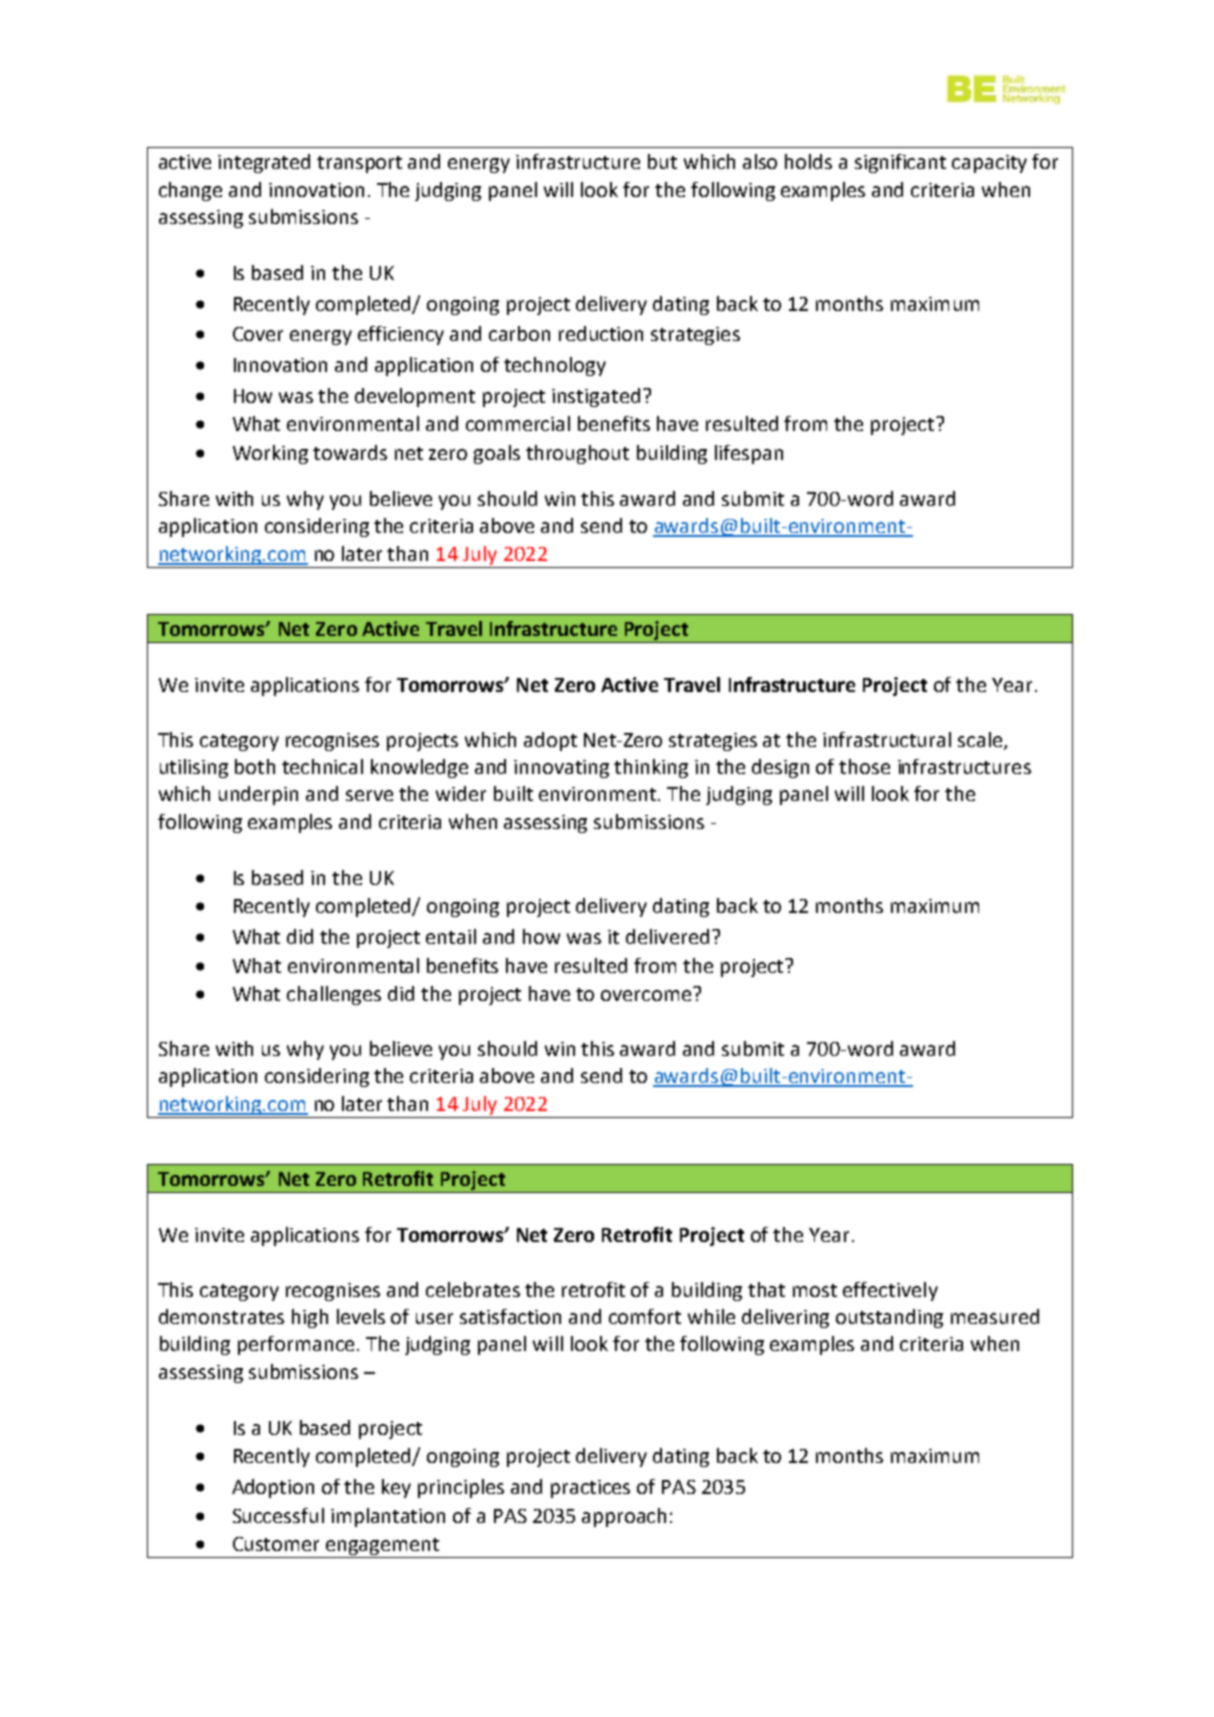 This screenshot has width=1214, height=1717. I want to click on integrated, so click(264, 163).
